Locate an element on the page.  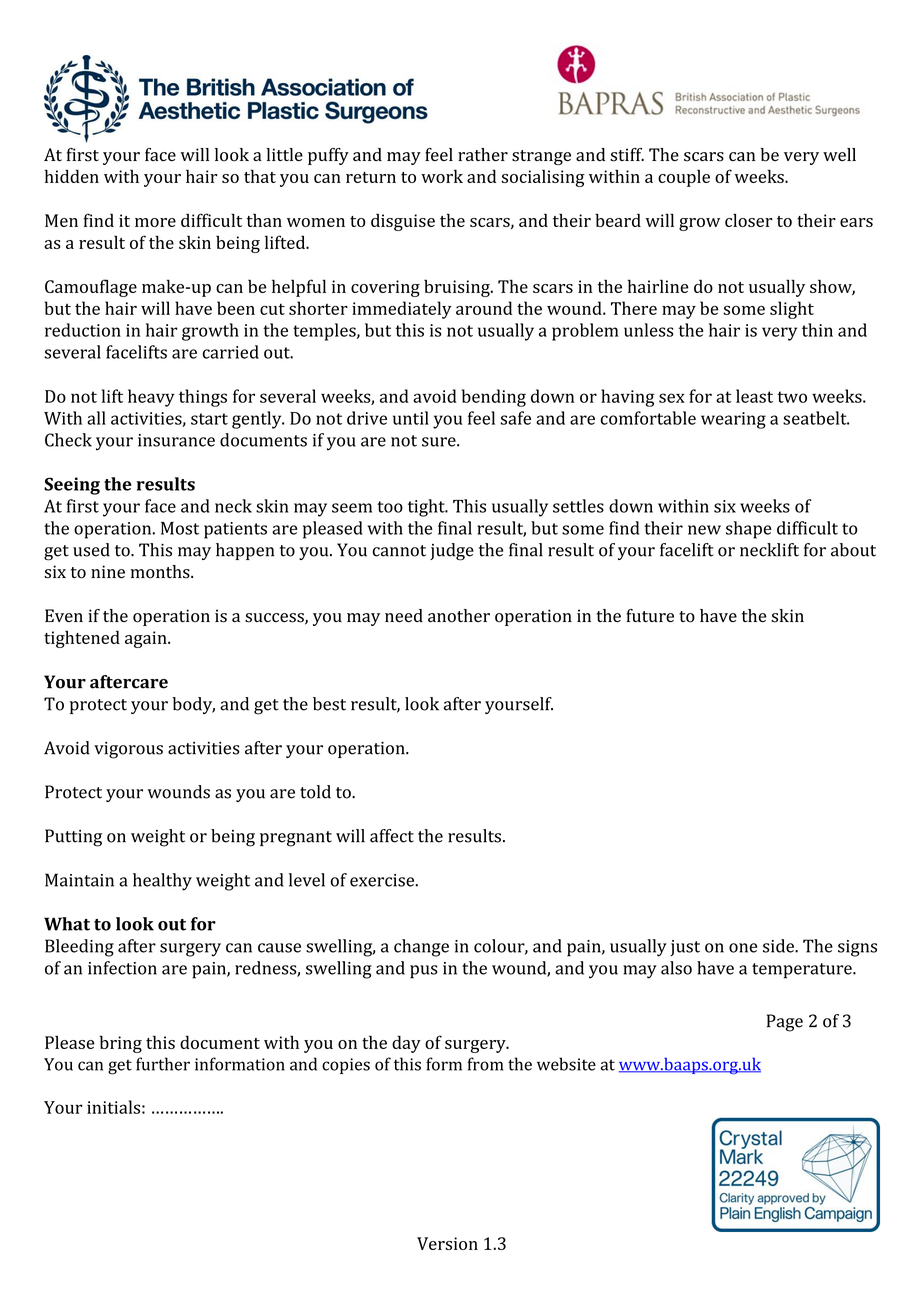
months is located at coordinates (161, 572).
